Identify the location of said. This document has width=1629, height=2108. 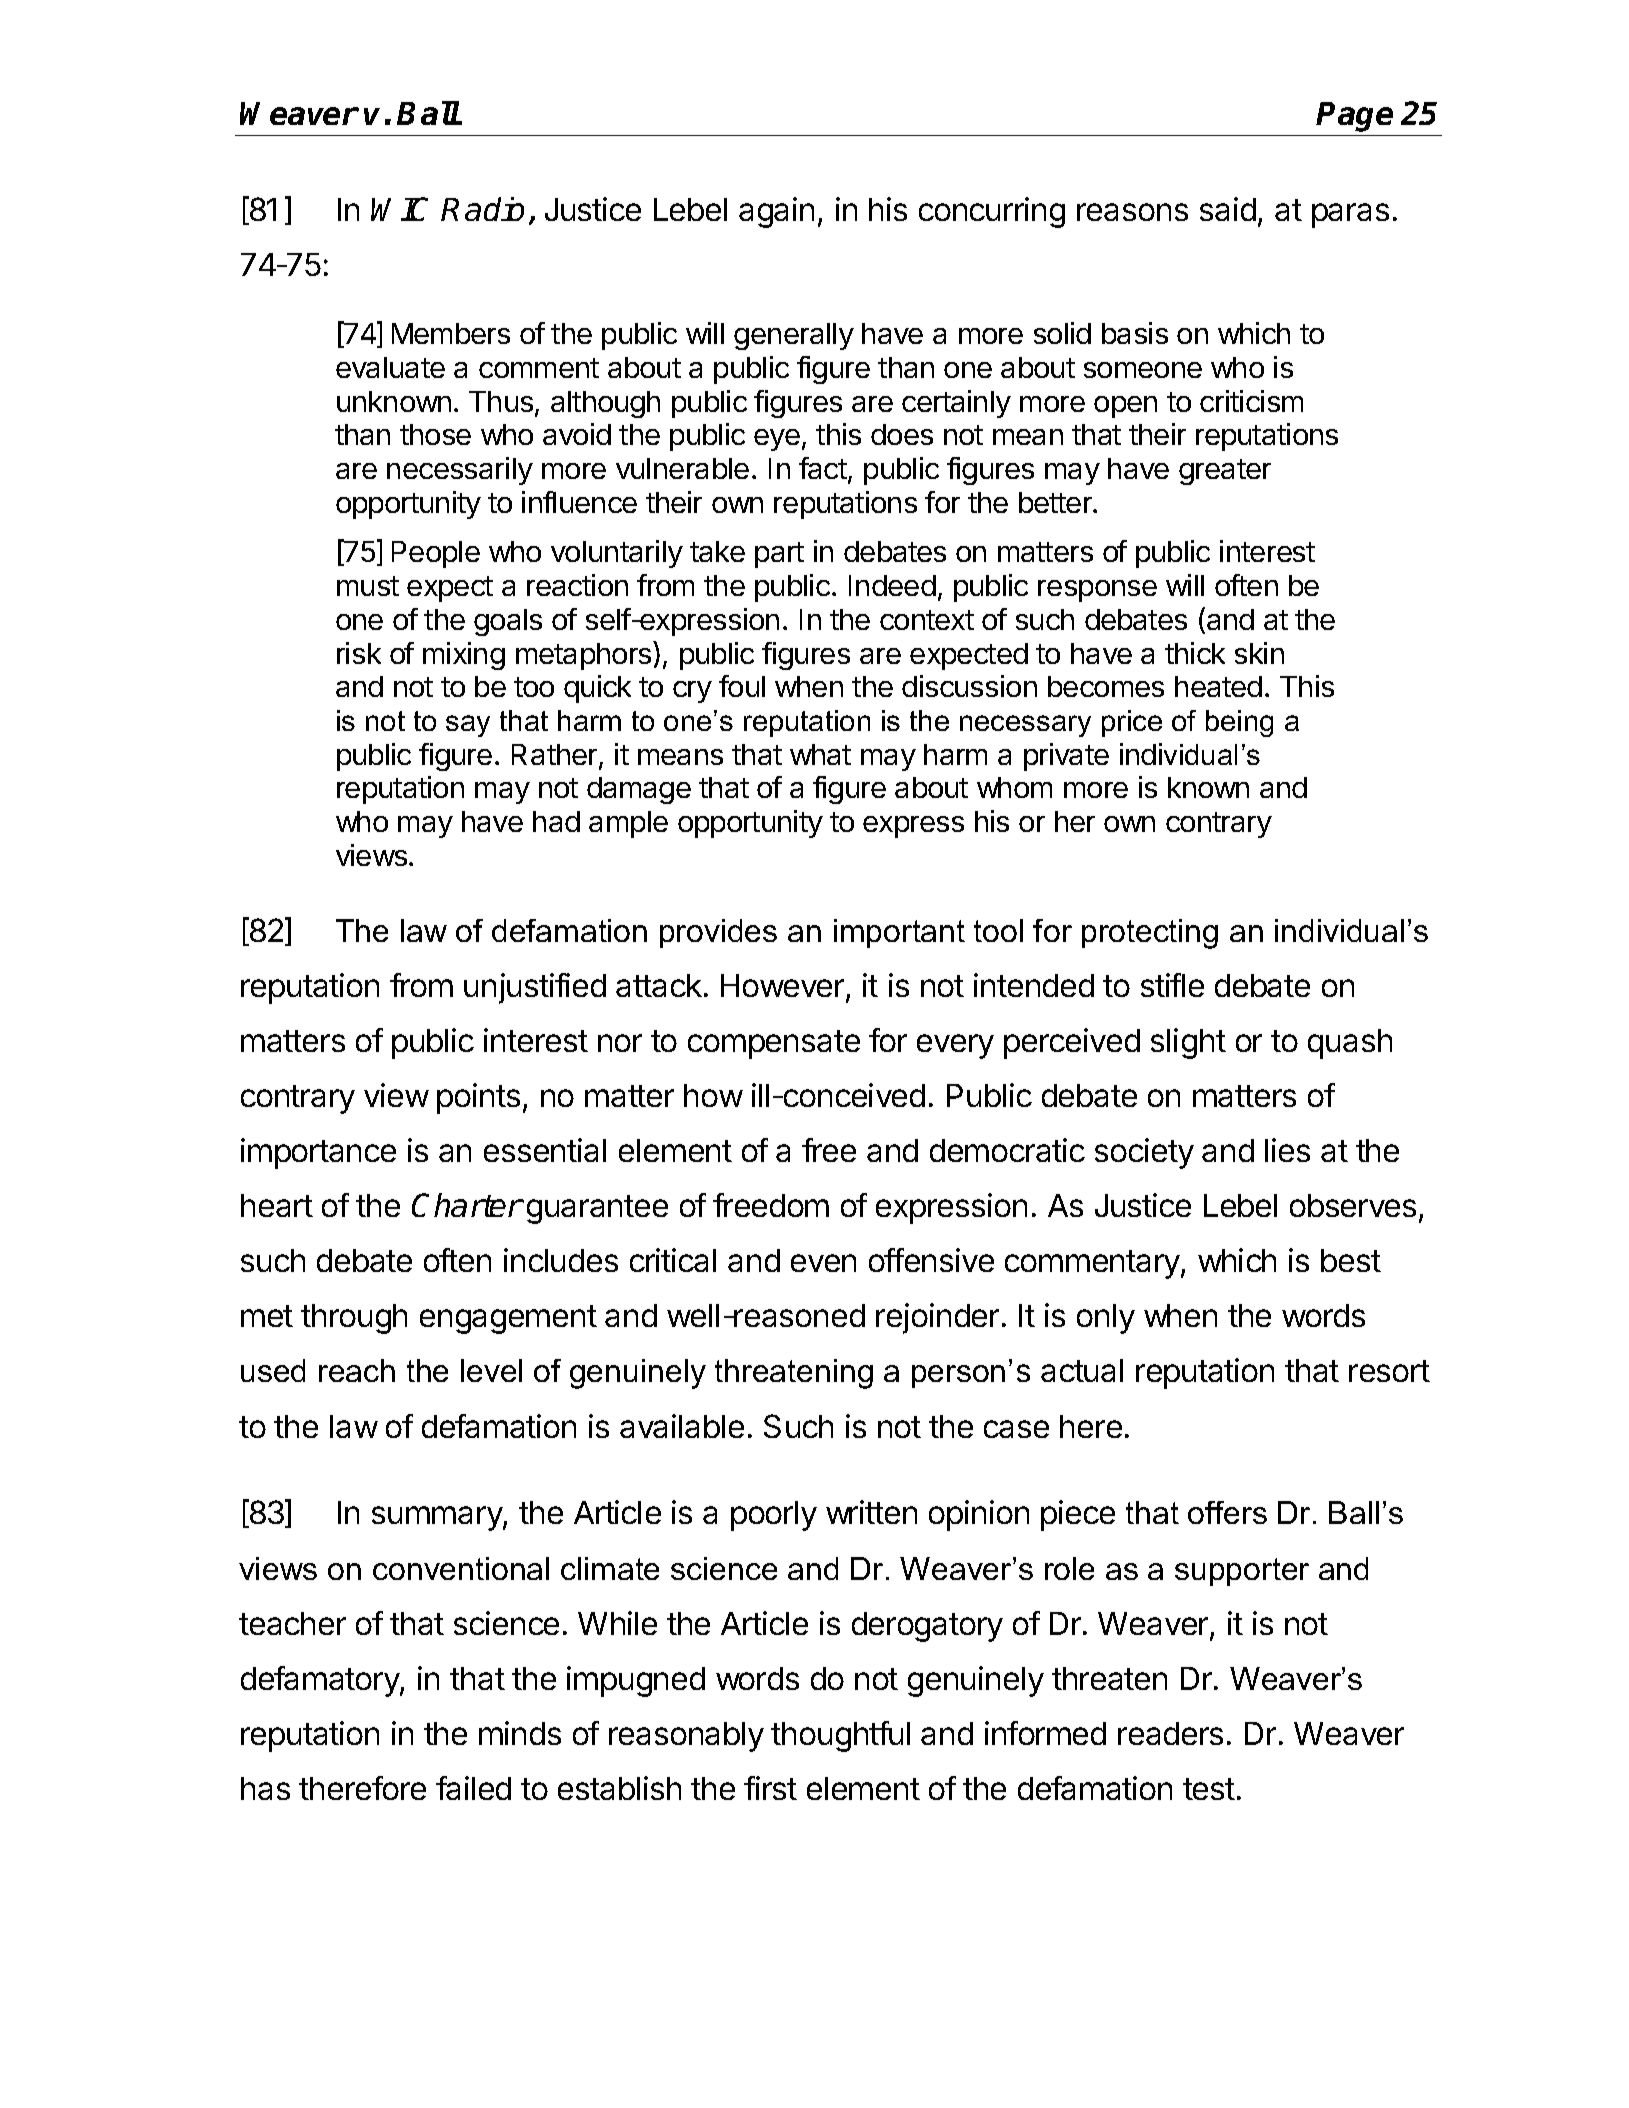
(1228, 209).
